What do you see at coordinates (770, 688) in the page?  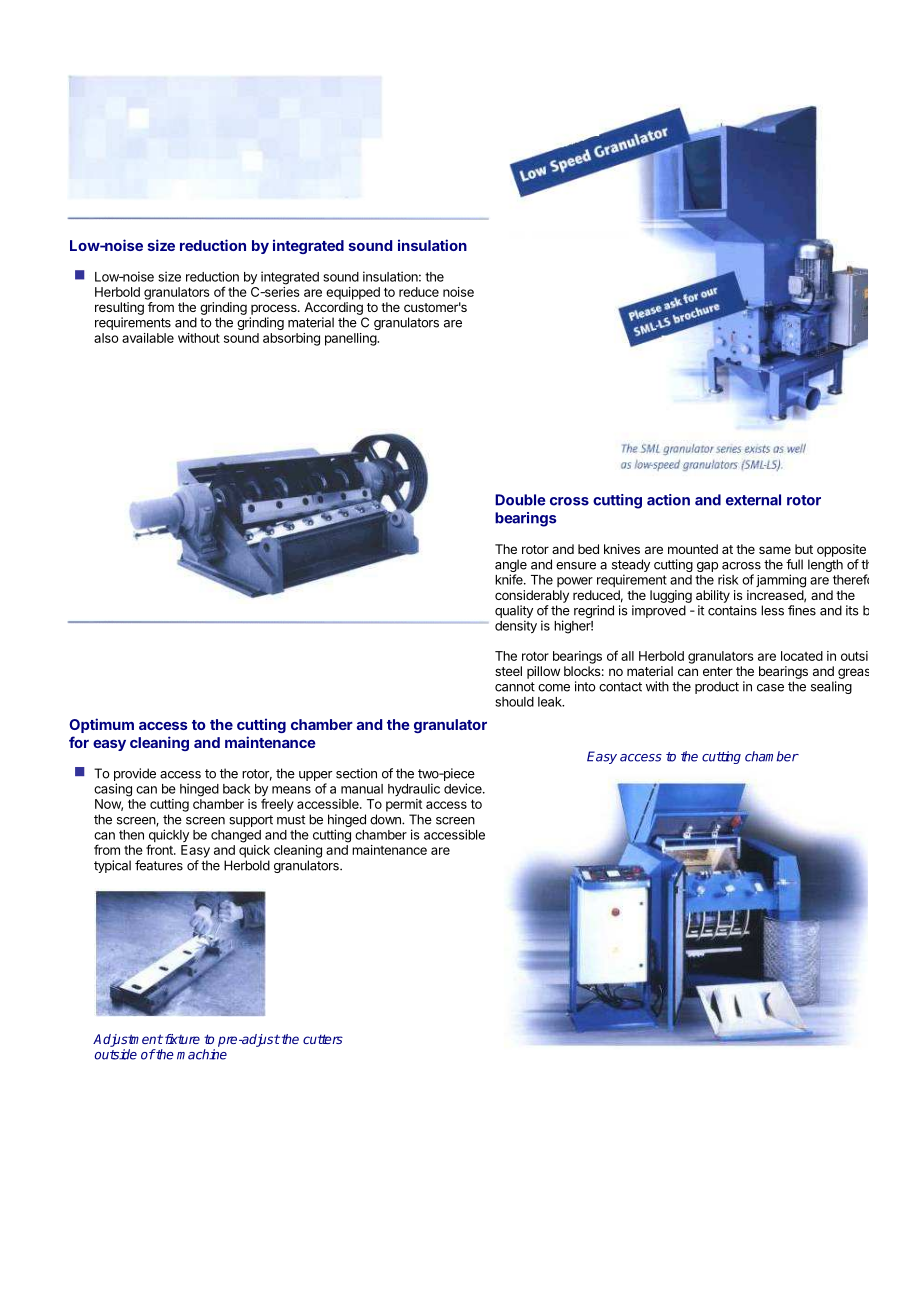 I see `case` at bounding box center [770, 688].
